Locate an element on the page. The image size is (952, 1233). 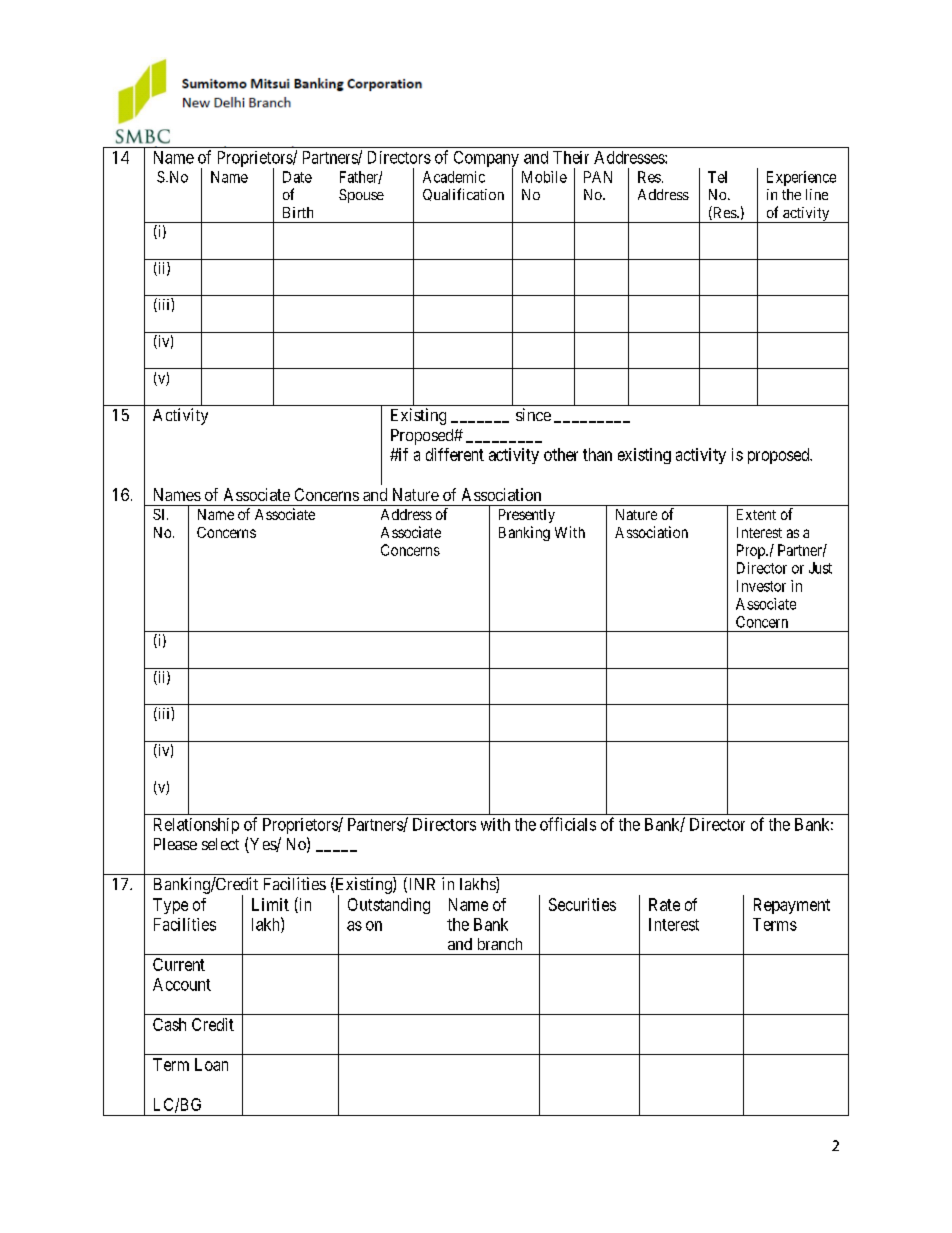
Academic is located at coordinates (454, 177).
